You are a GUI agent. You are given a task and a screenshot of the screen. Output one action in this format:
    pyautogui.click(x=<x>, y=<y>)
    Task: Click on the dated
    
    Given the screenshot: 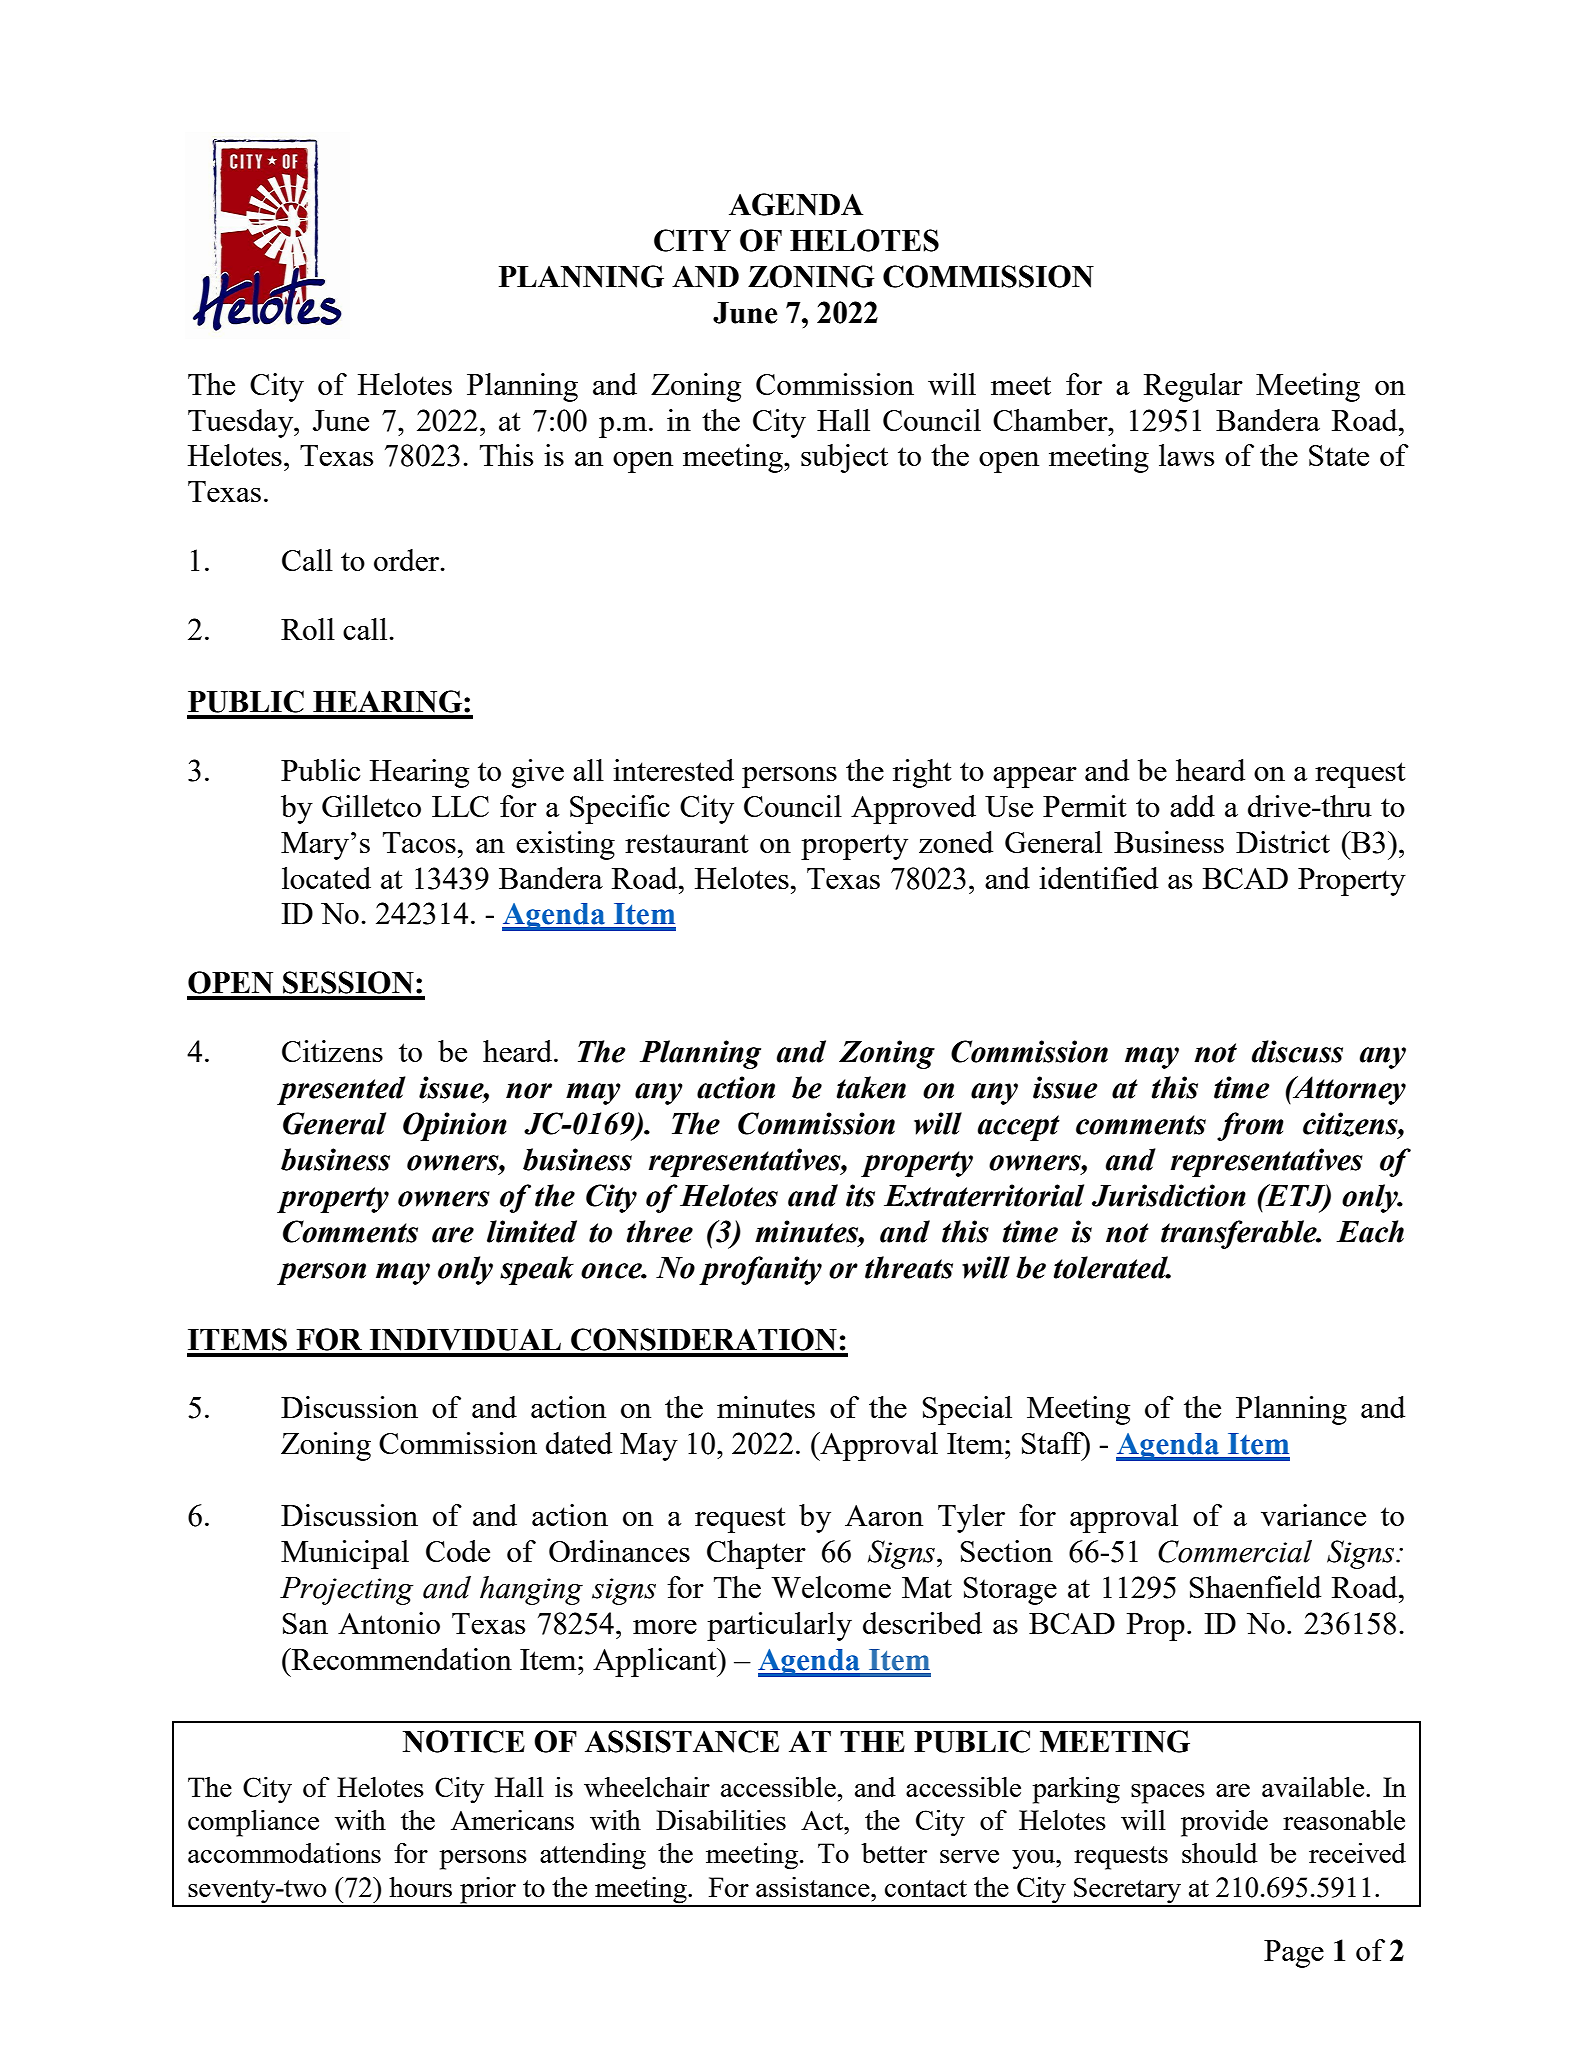 What is the action you would take?
    pyautogui.click(x=579, y=1443)
